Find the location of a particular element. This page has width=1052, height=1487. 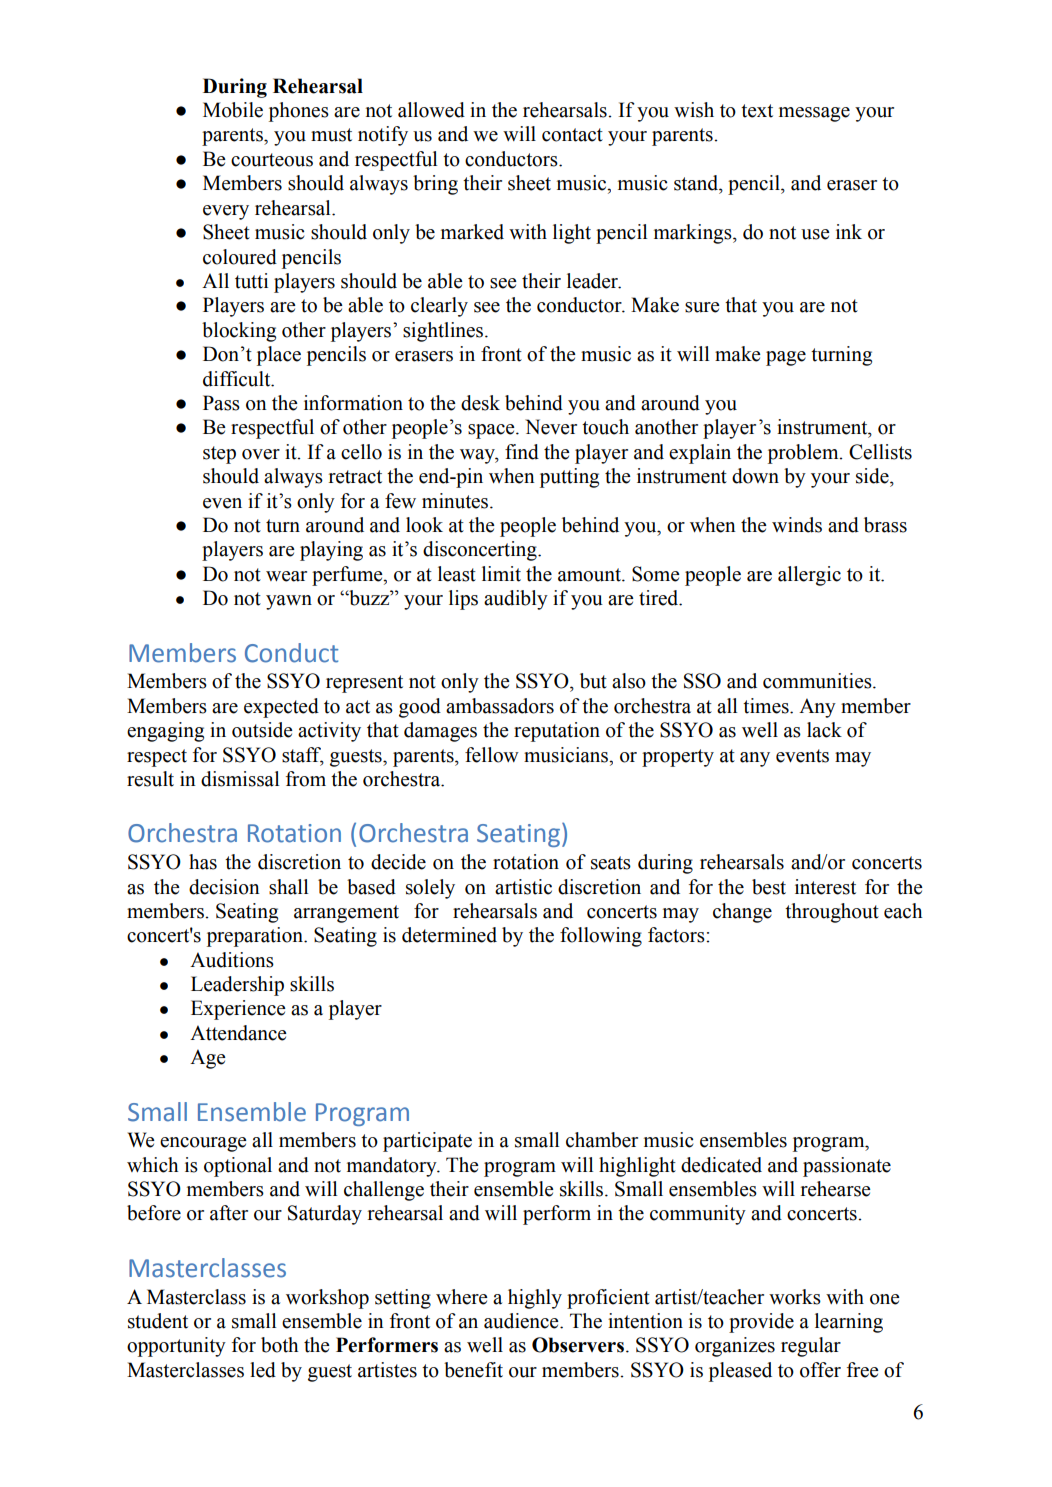

both is located at coordinates (279, 1345).
